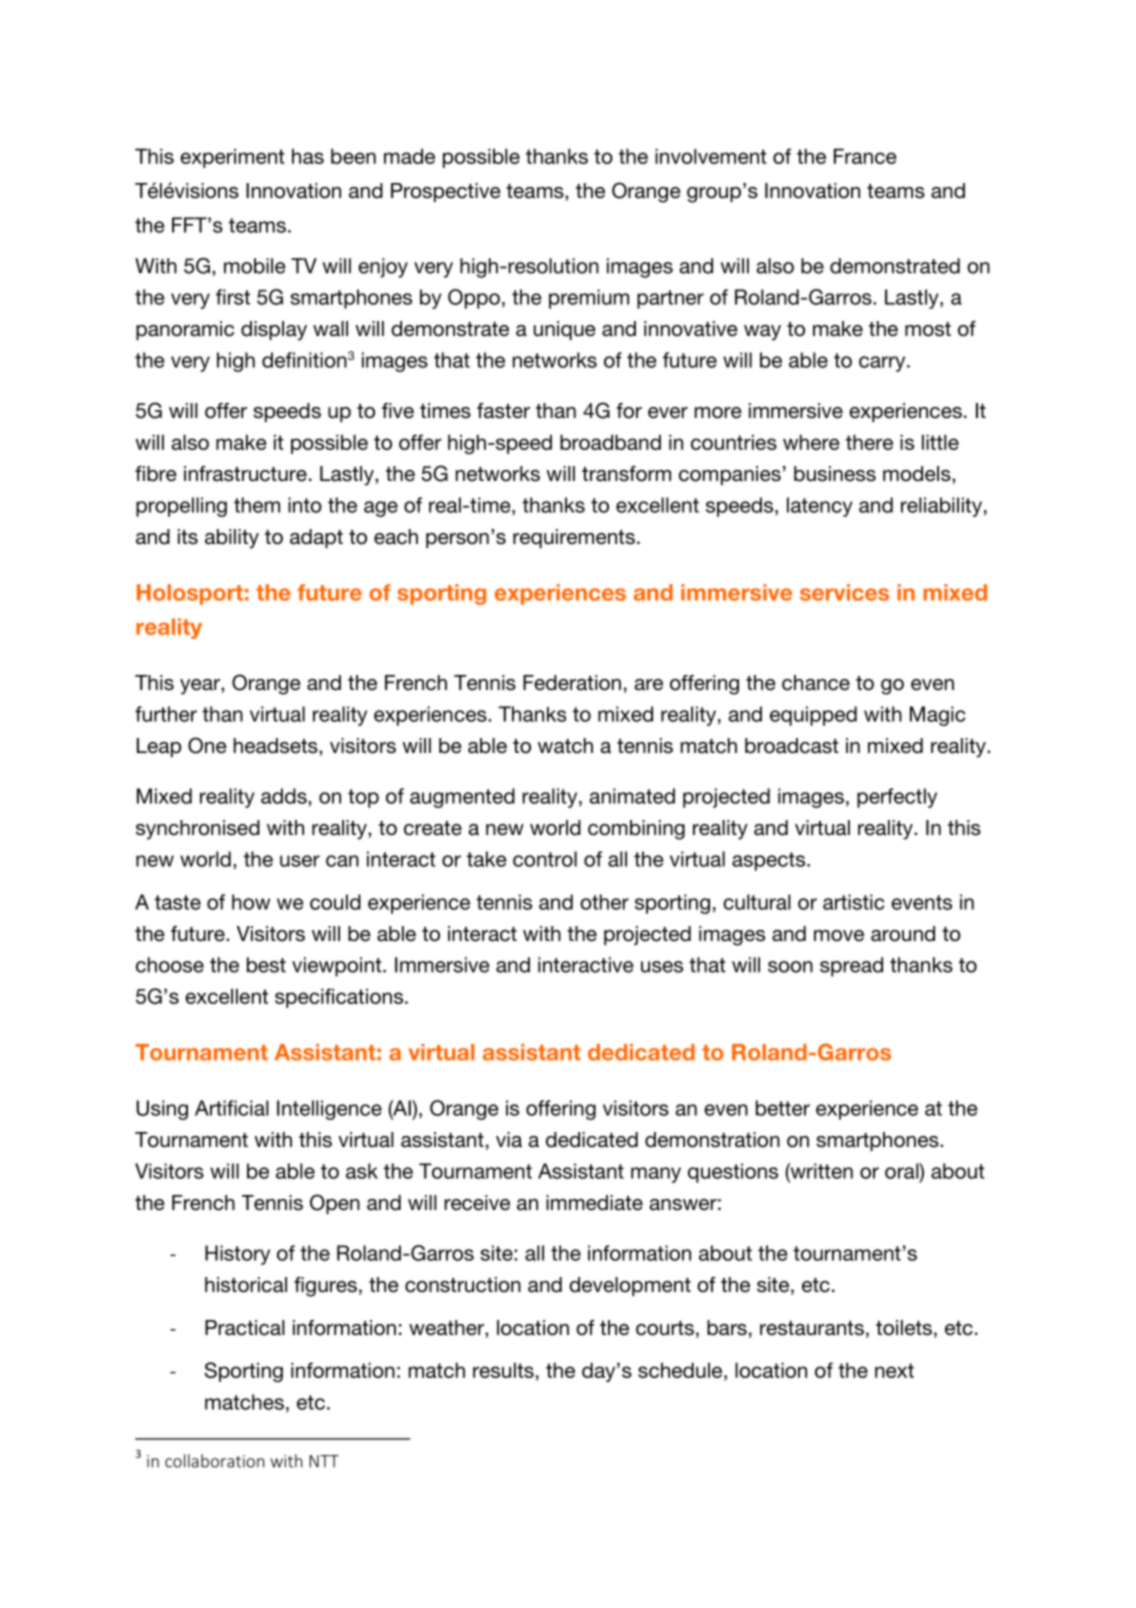  I want to click on them, so click(257, 505).
